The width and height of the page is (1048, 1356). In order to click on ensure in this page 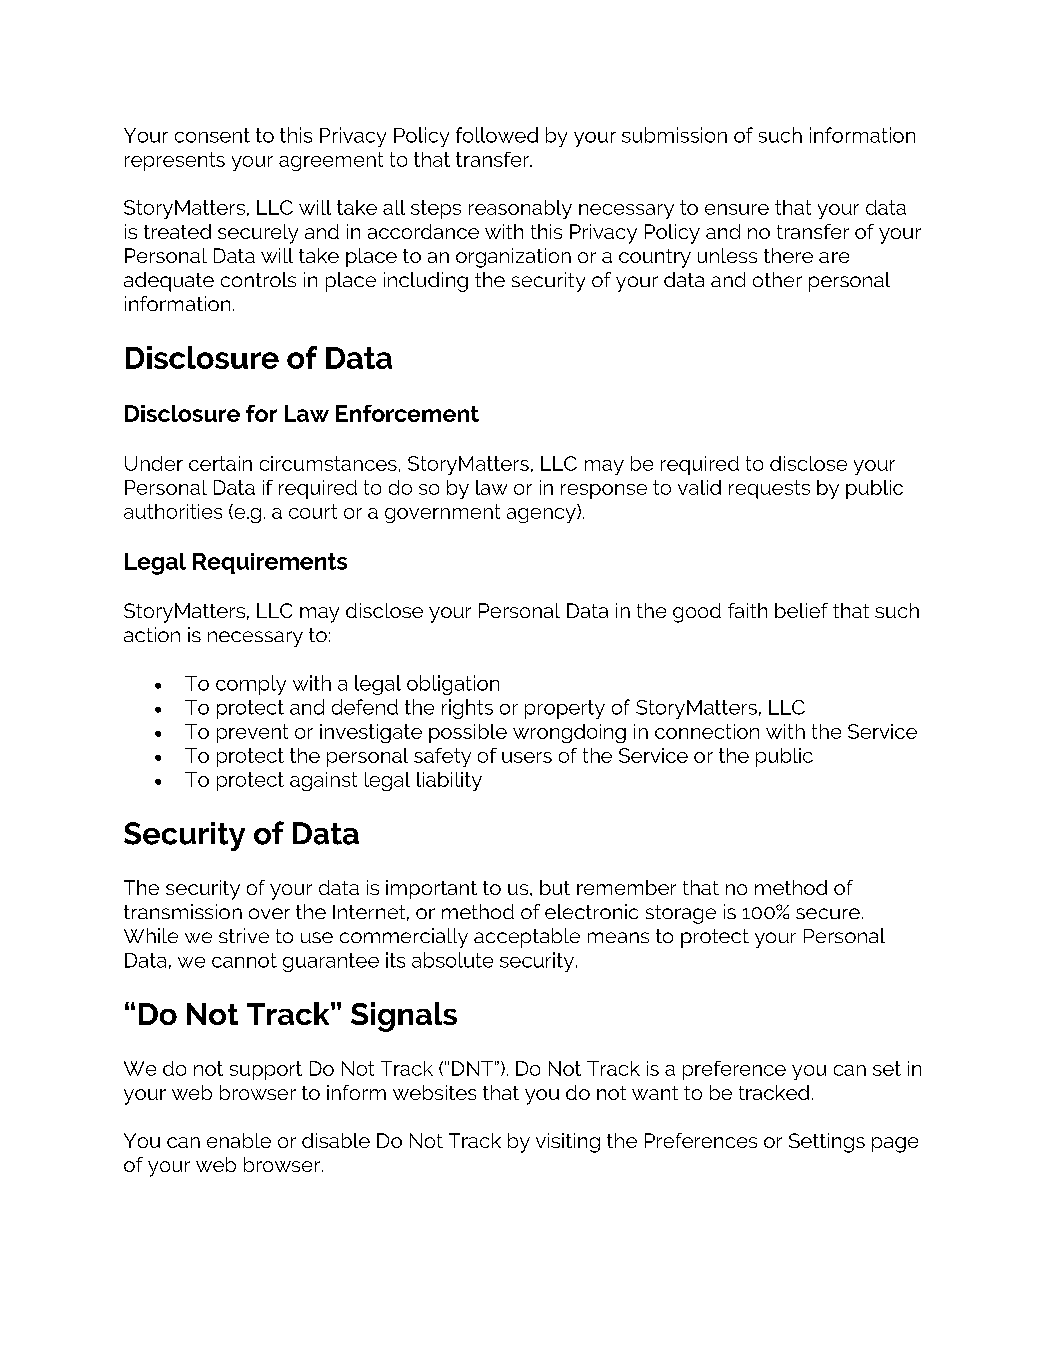, I will do `click(737, 209)`.
